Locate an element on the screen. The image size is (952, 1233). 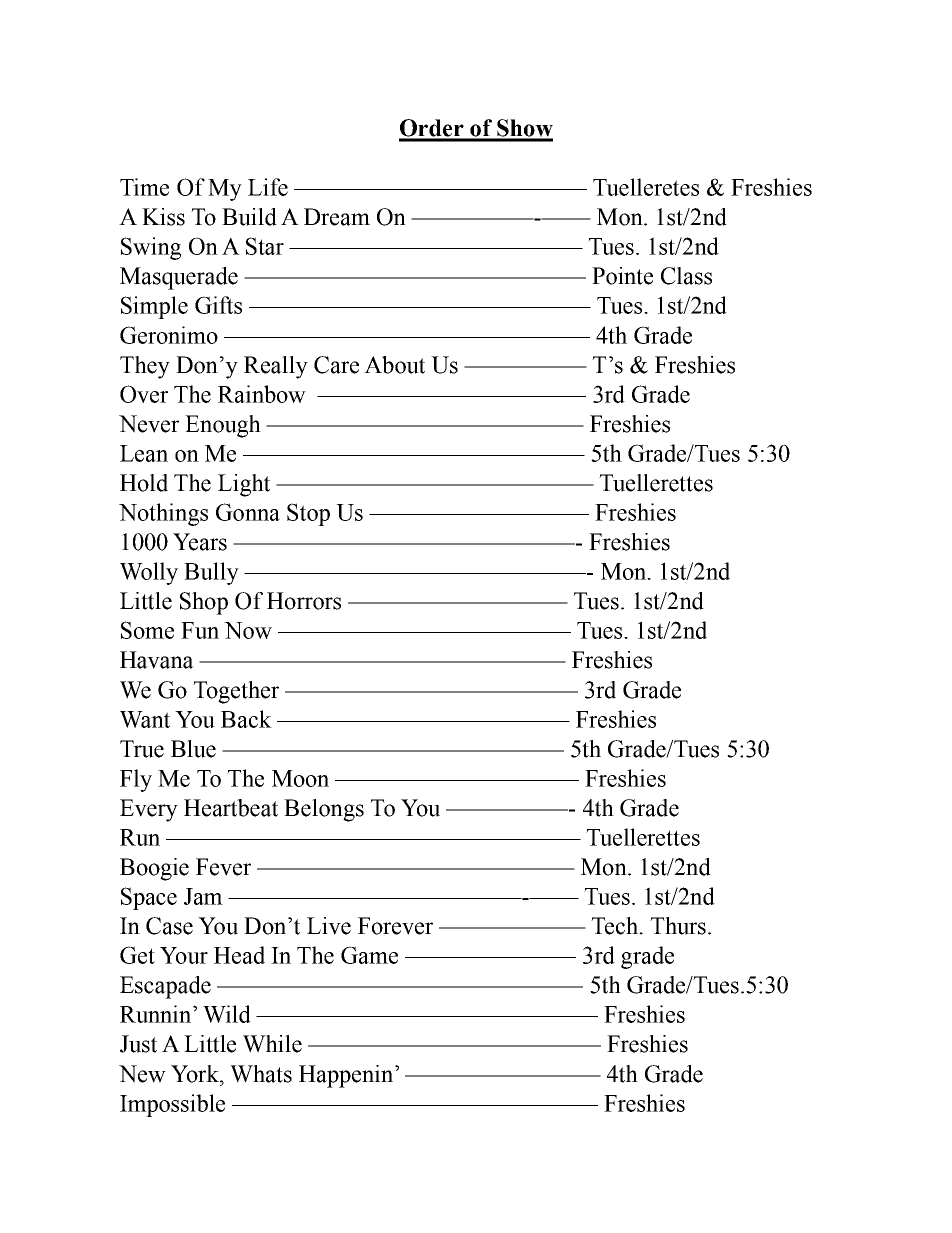
Kiss is located at coordinates (163, 217).
